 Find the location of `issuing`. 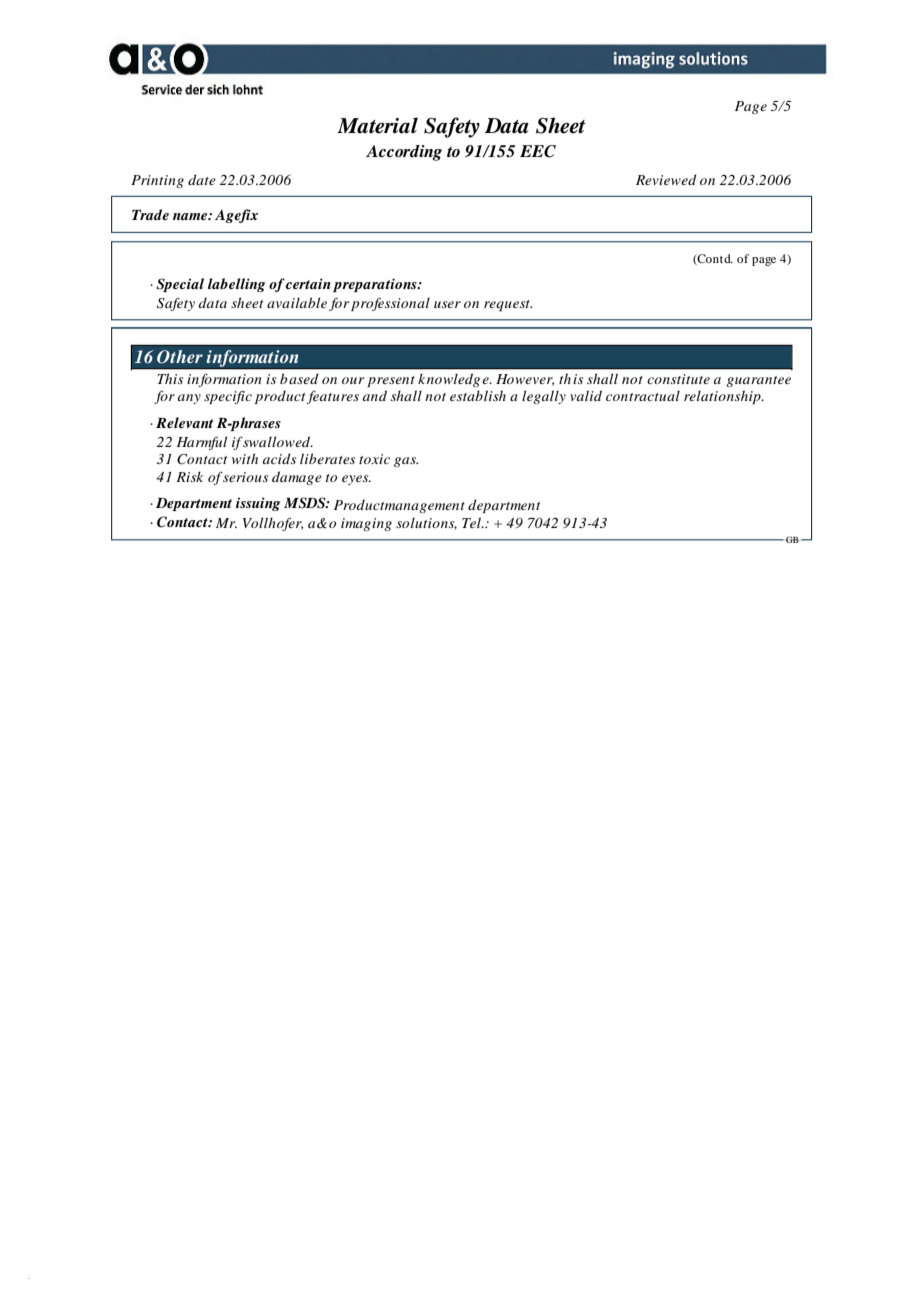

issuing is located at coordinates (258, 504).
